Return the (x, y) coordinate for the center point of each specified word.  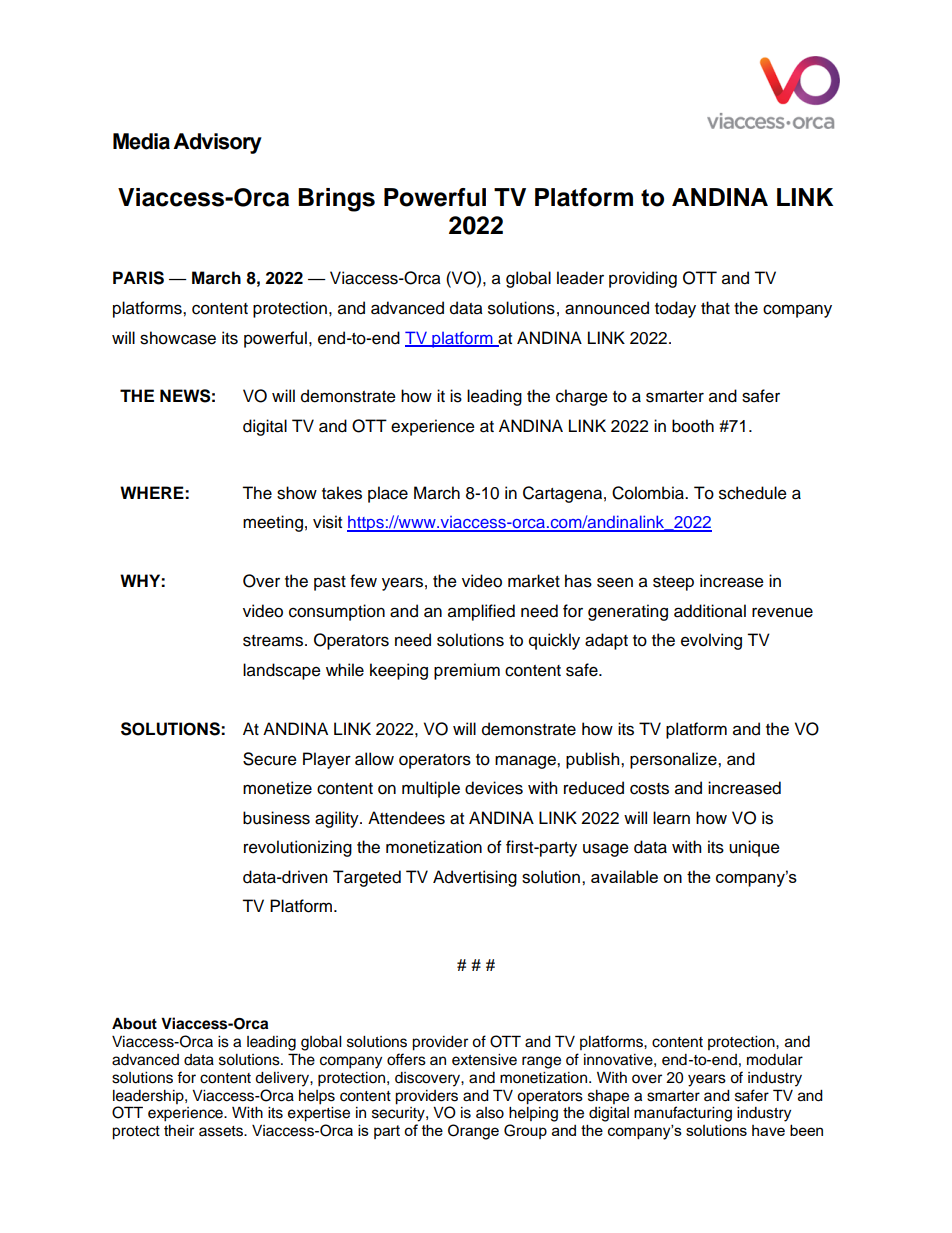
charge (582, 397)
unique (754, 848)
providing (643, 279)
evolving (711, 641)
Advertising (475, 878)
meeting (273, 523)
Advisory (217, 143)
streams (274, 641)
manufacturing (683, 1114)
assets (222, 1131)
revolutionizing (298, 848)
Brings (336, 200)
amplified (481, 612)
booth (693, 426)
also (490, 1113)
